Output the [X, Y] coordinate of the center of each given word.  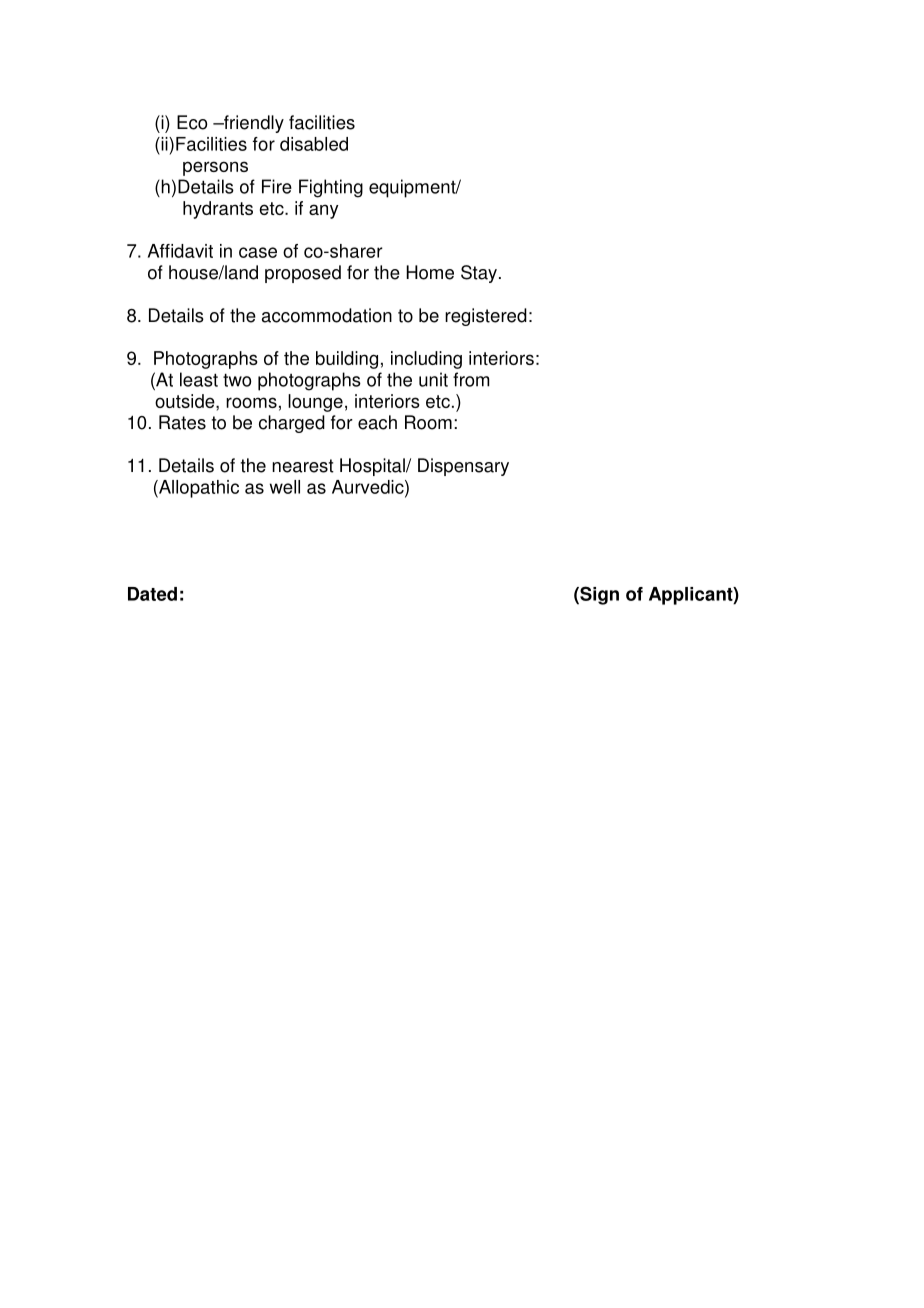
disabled [314, 144]
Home [430, 272]
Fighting [331, 188]
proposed [303, 274]
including [426, 360]
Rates [182, 422]
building [347, 360]
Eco [192, 122]
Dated [152, 594]
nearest [303, 466]
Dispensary [463, 467]
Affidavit [180, 251]
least [199, 379]
